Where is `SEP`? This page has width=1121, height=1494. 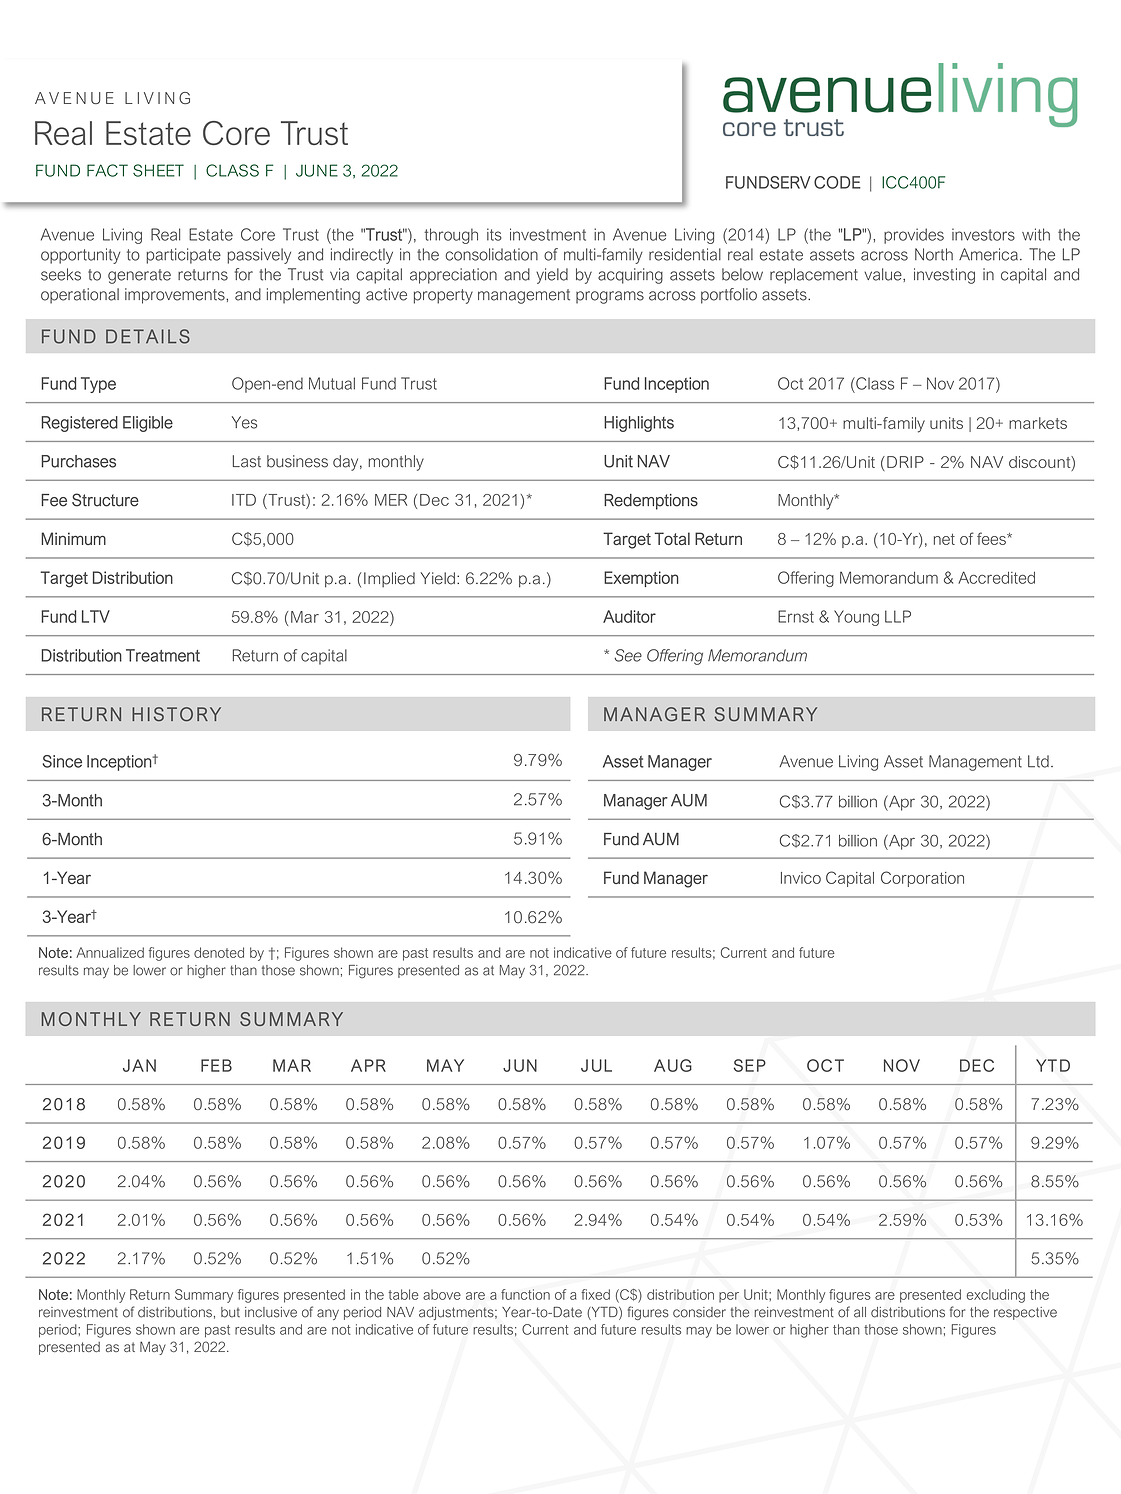
SEP is located at coordinates (750, 1065).
